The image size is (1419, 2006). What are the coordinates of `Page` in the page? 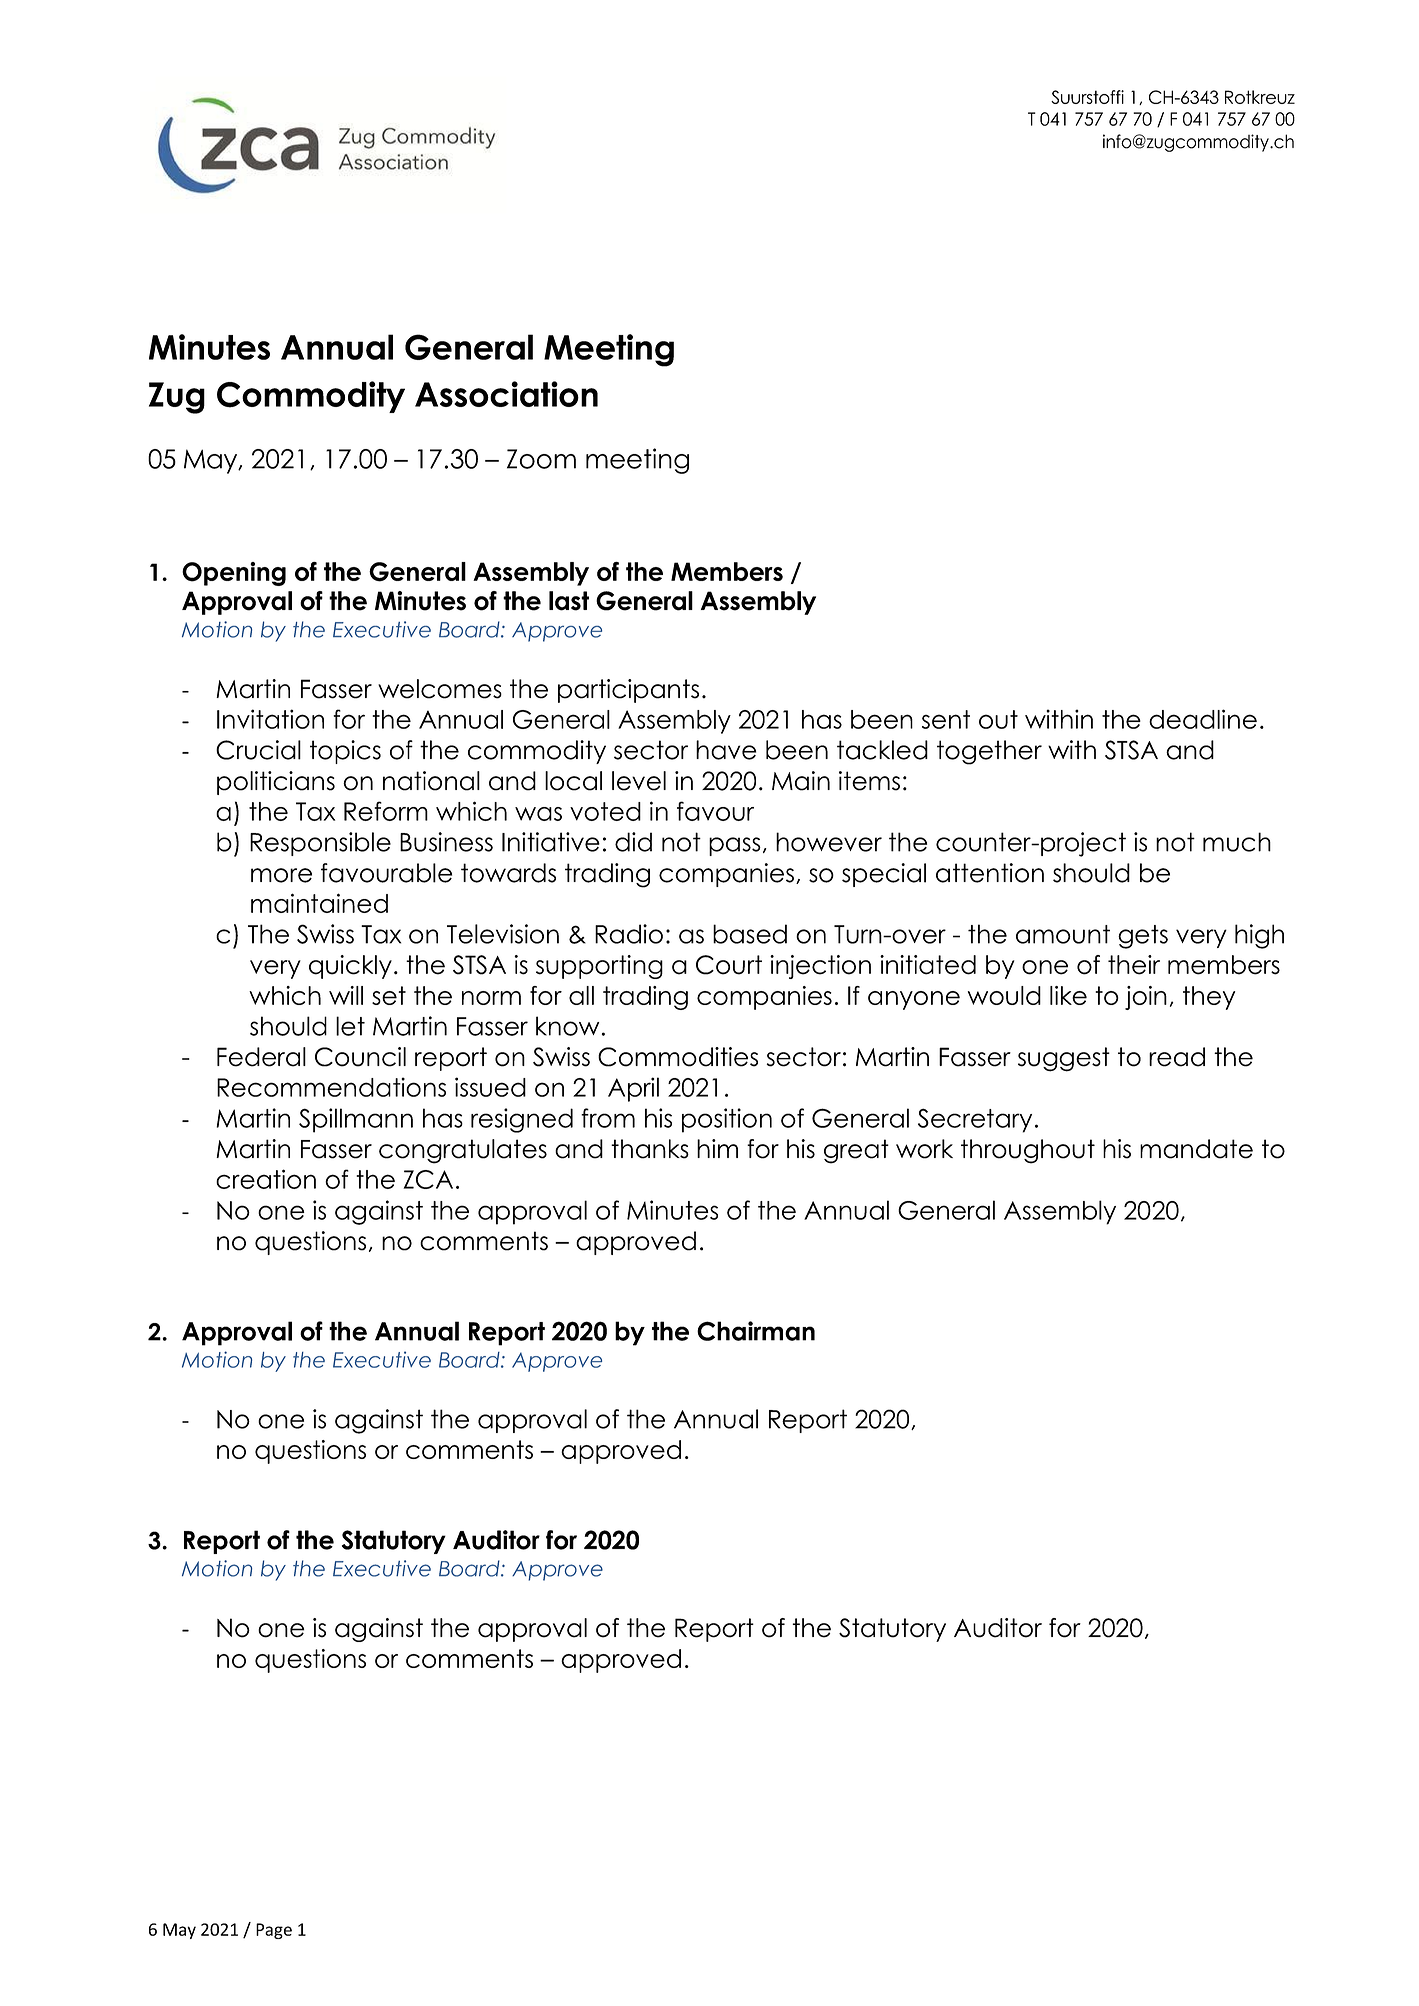 It's located at (274, 1931).
